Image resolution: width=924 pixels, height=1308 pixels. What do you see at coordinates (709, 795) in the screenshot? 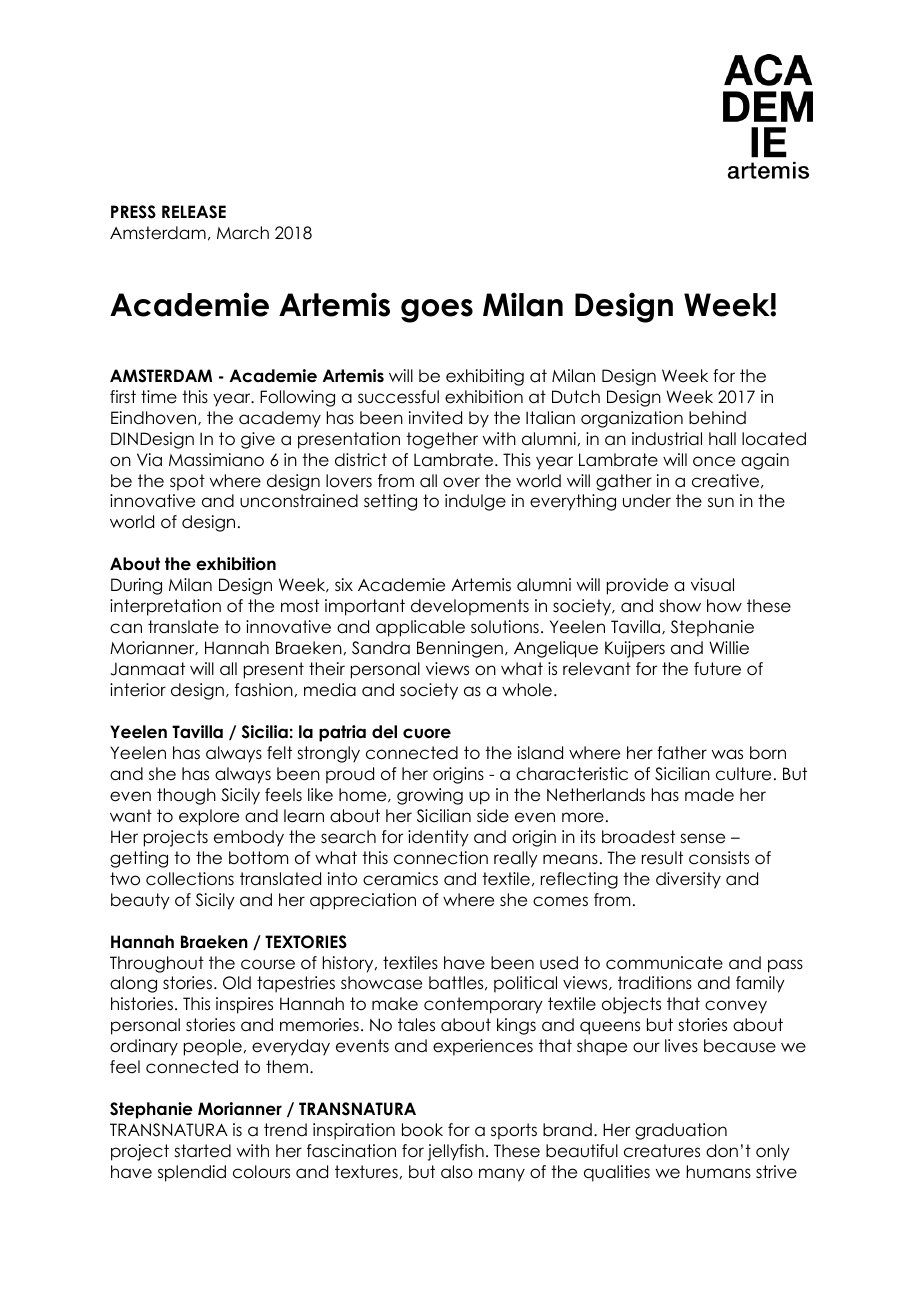
I see `made` at bounding box center [709, 795].
